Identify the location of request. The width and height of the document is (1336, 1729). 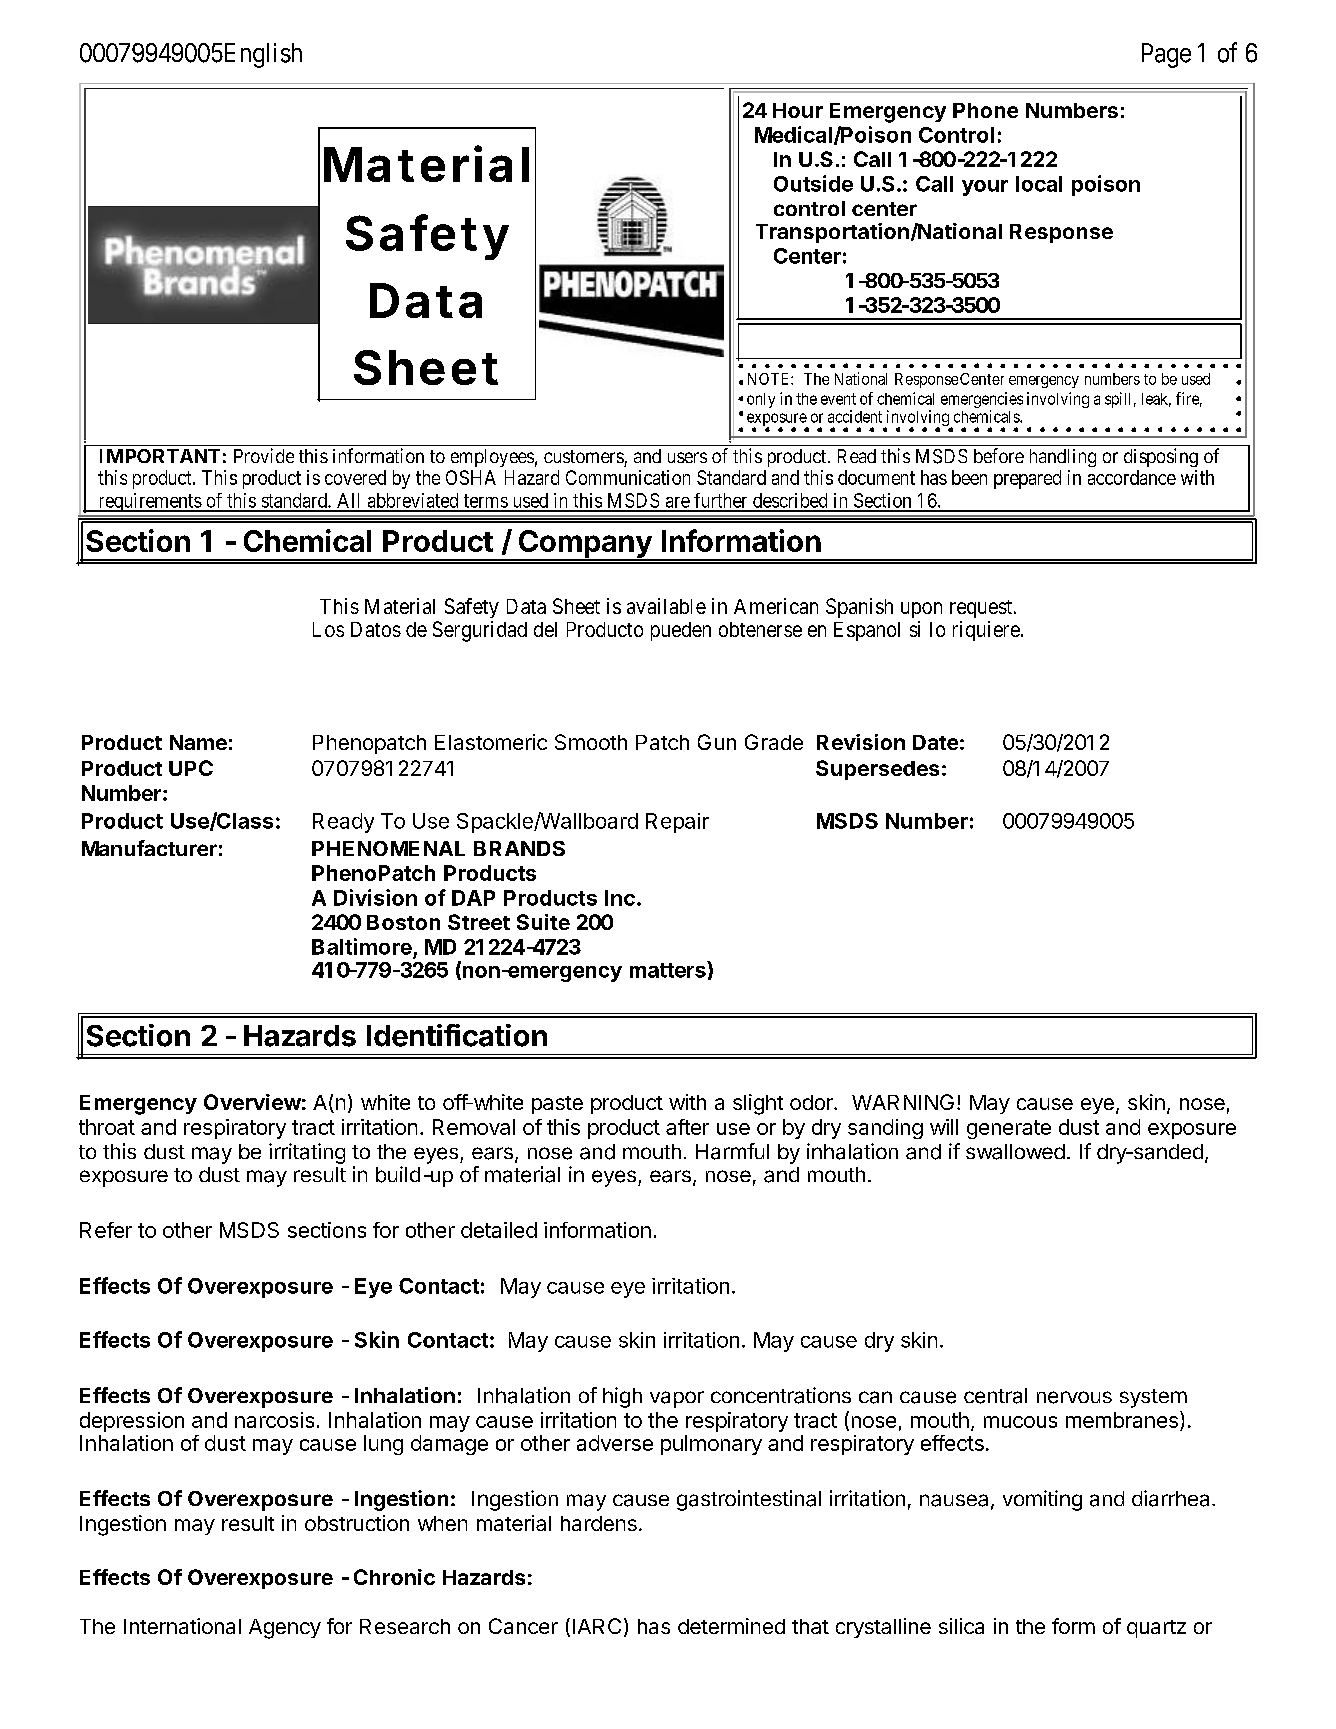
(981, 609).
